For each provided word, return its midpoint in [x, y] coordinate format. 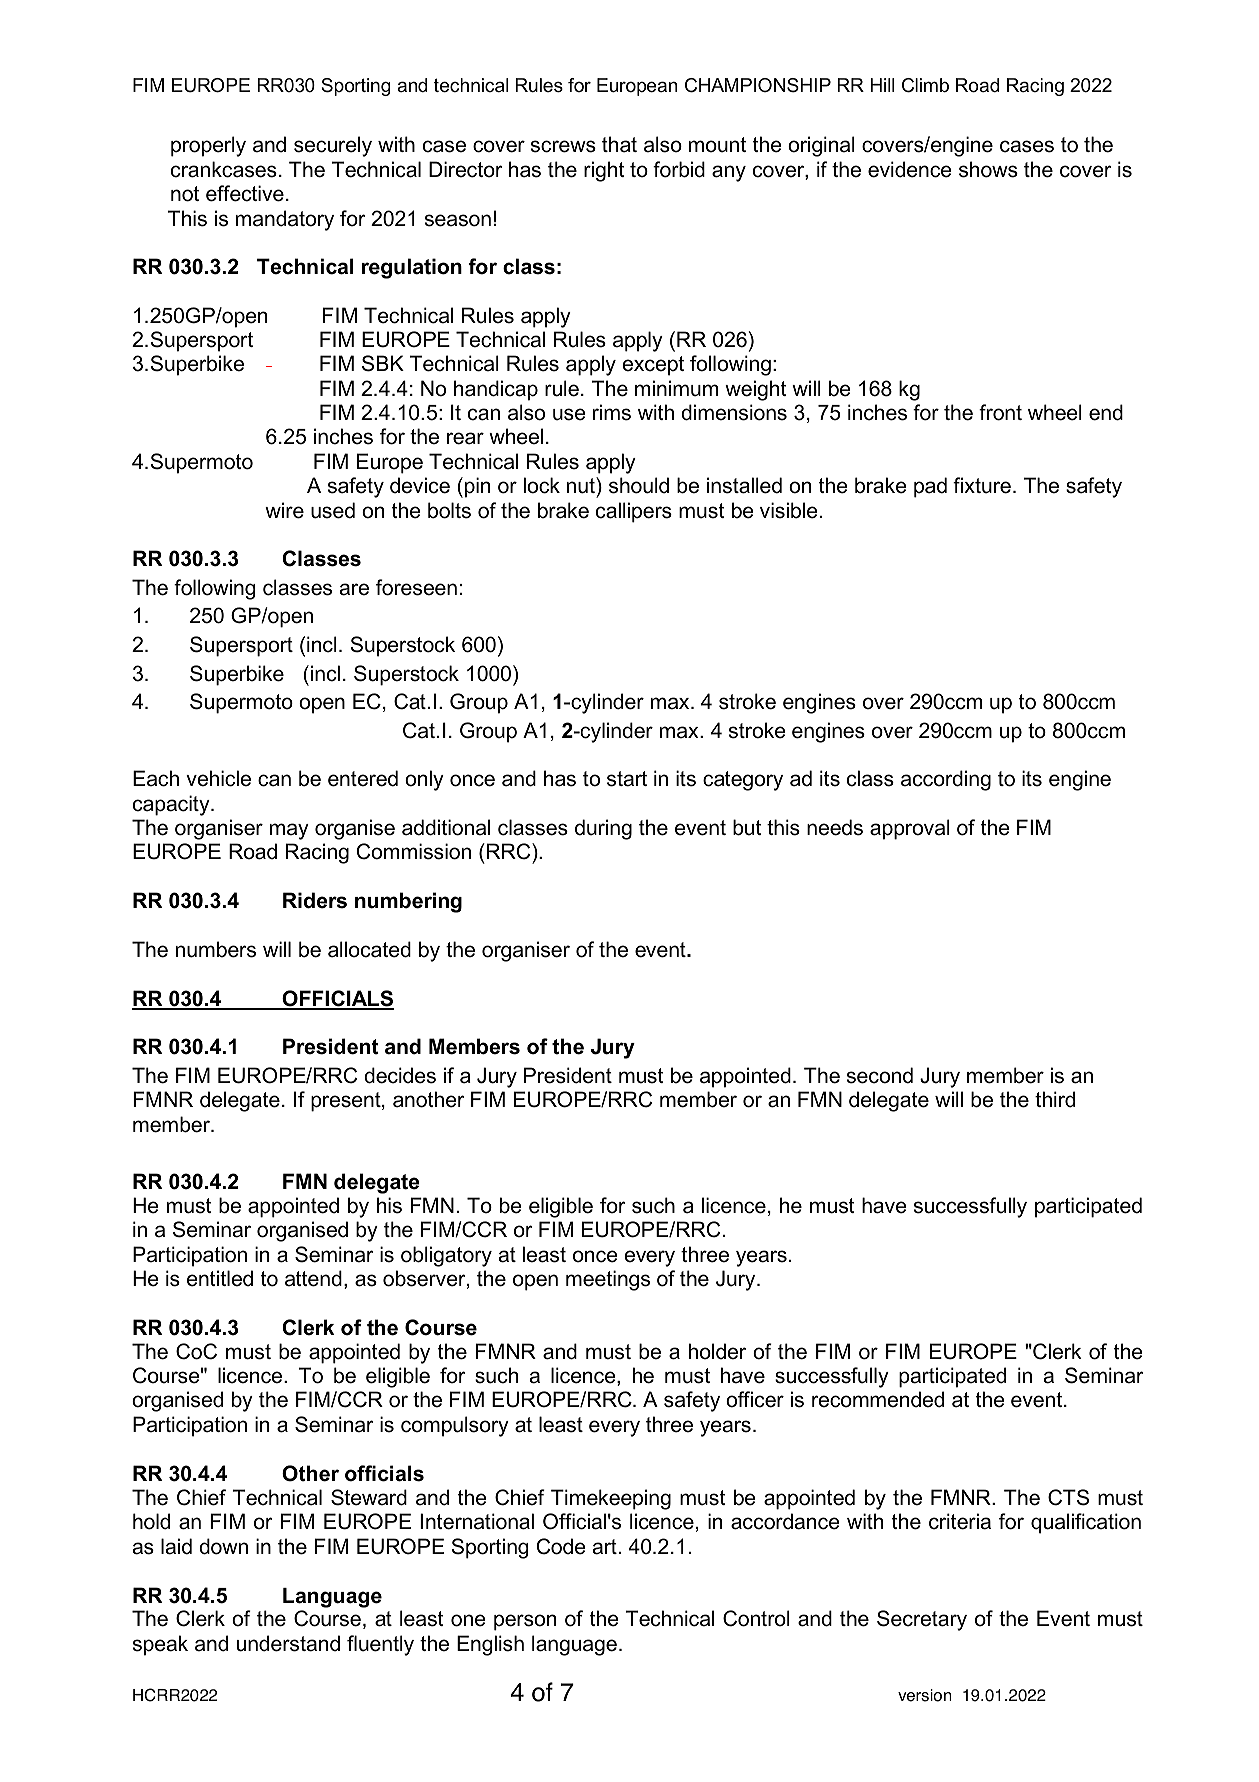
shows [988, 169]
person [525, 1622]
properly [208, 146]
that [619, 144]
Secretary [922, 1620]
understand [288, 1643]
